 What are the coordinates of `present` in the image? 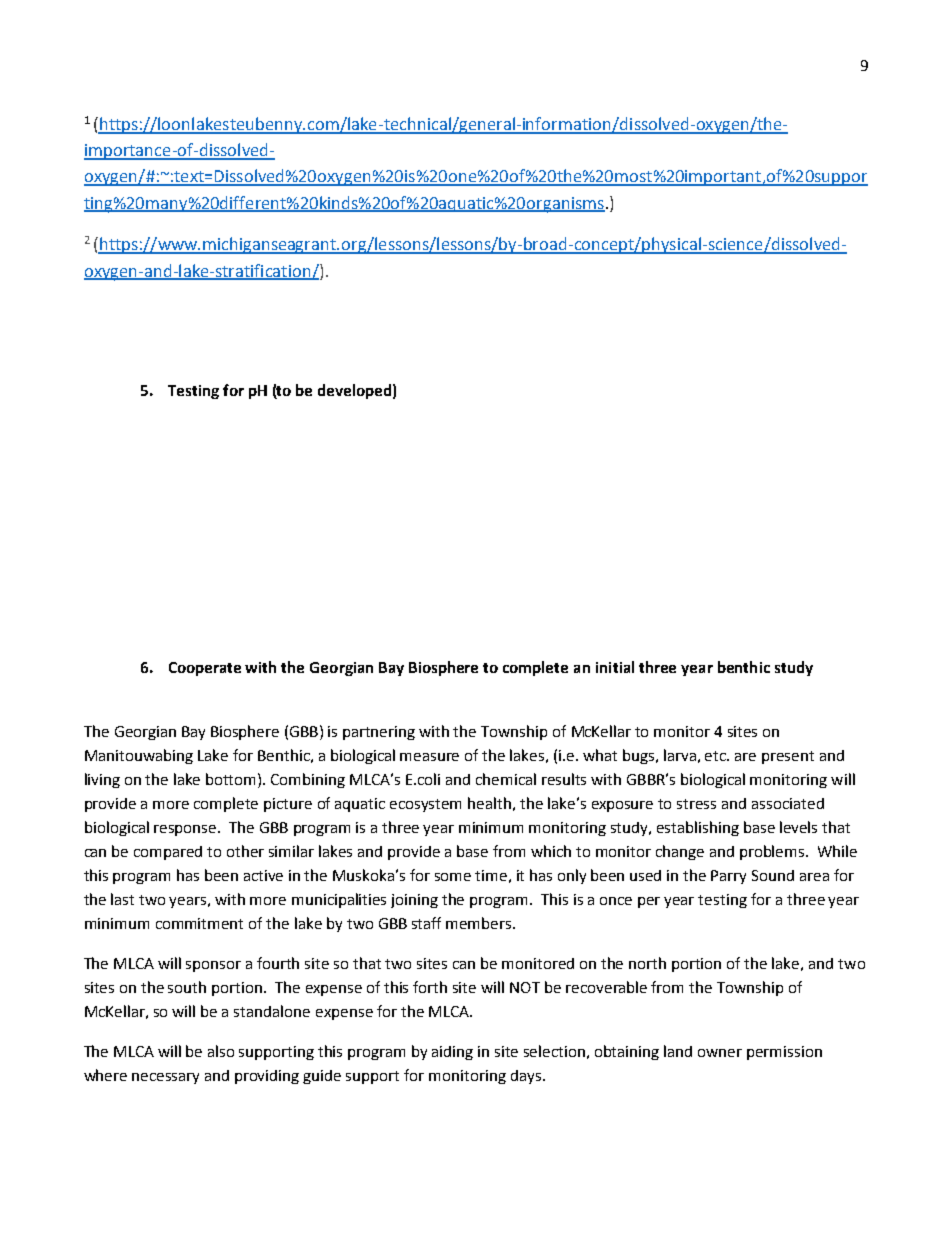 It's located at (788, 757).
